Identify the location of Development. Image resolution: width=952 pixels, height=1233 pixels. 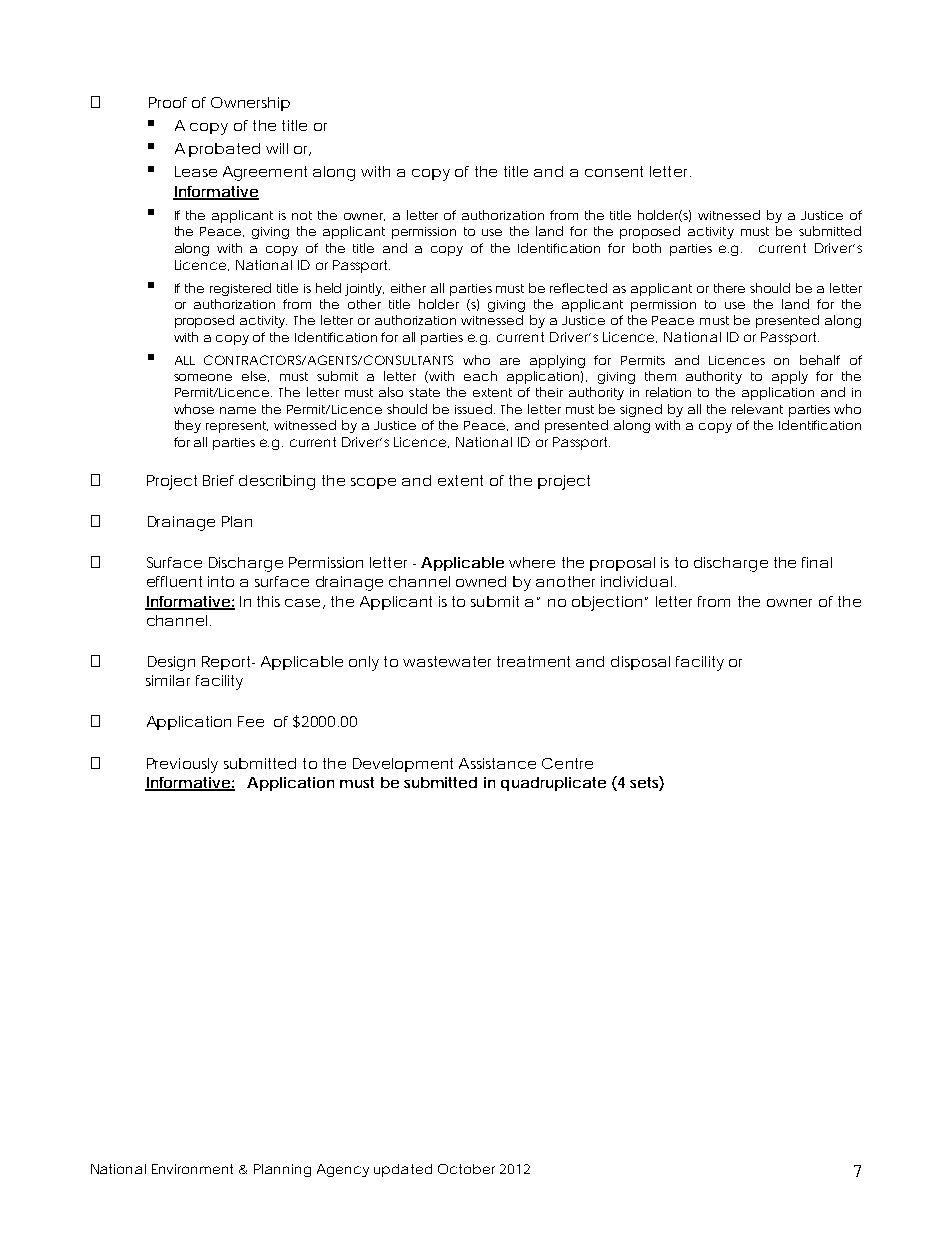
(403, 765).
